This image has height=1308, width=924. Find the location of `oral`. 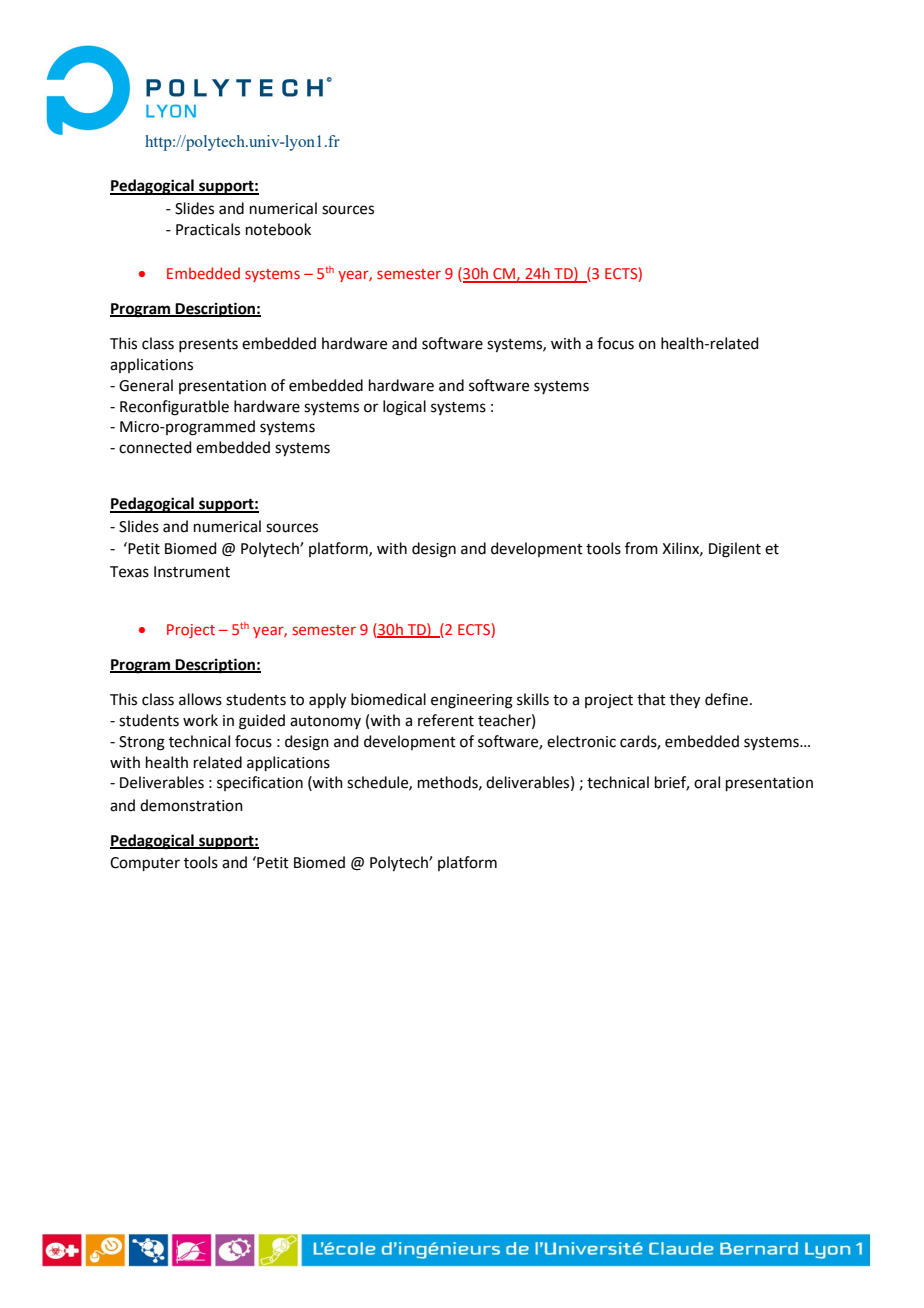

oral is located at coordinates (707, 782).
